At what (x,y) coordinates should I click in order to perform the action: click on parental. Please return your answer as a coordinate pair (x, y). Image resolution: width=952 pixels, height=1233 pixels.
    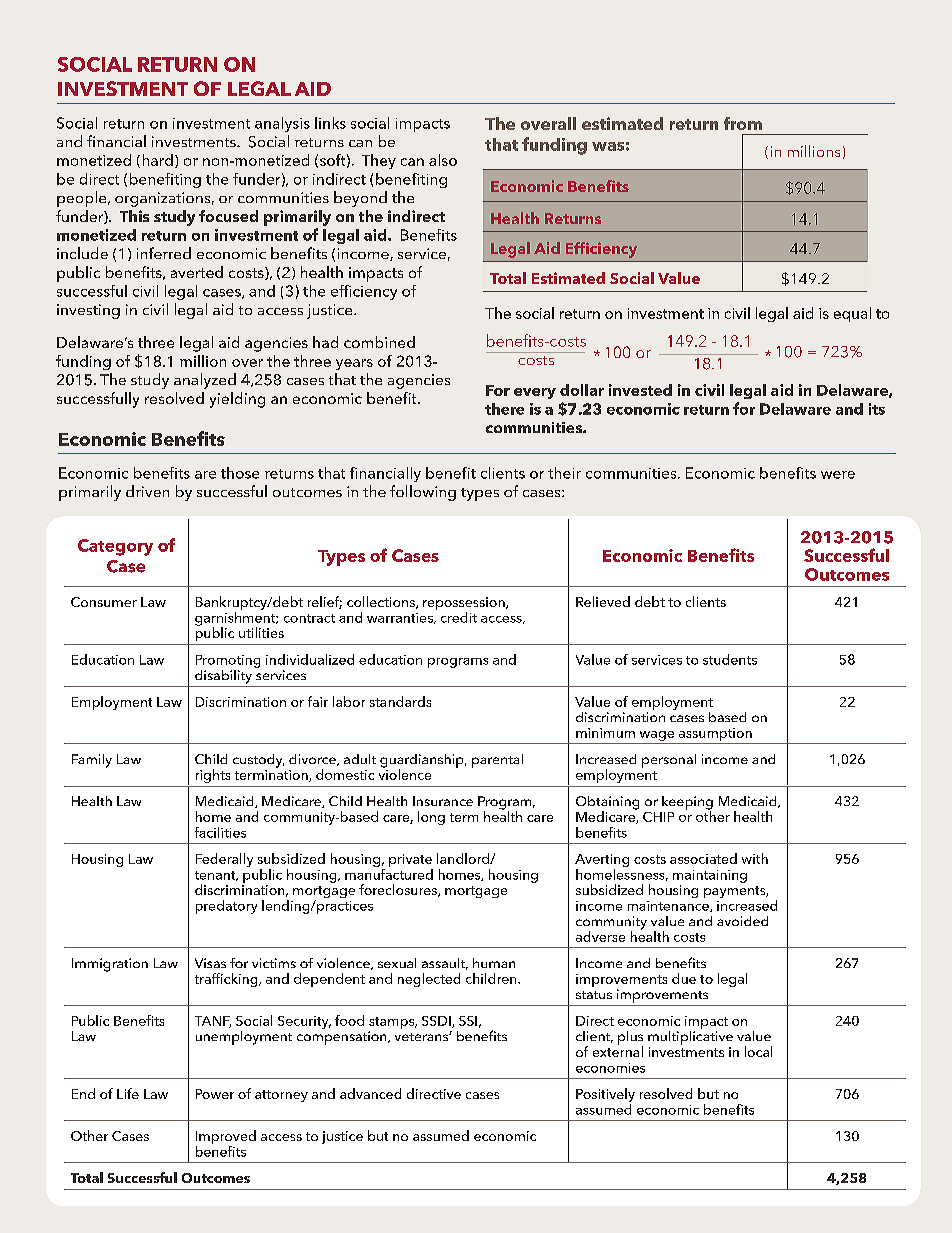
    Looking at the image, I should click on (497, 761).
